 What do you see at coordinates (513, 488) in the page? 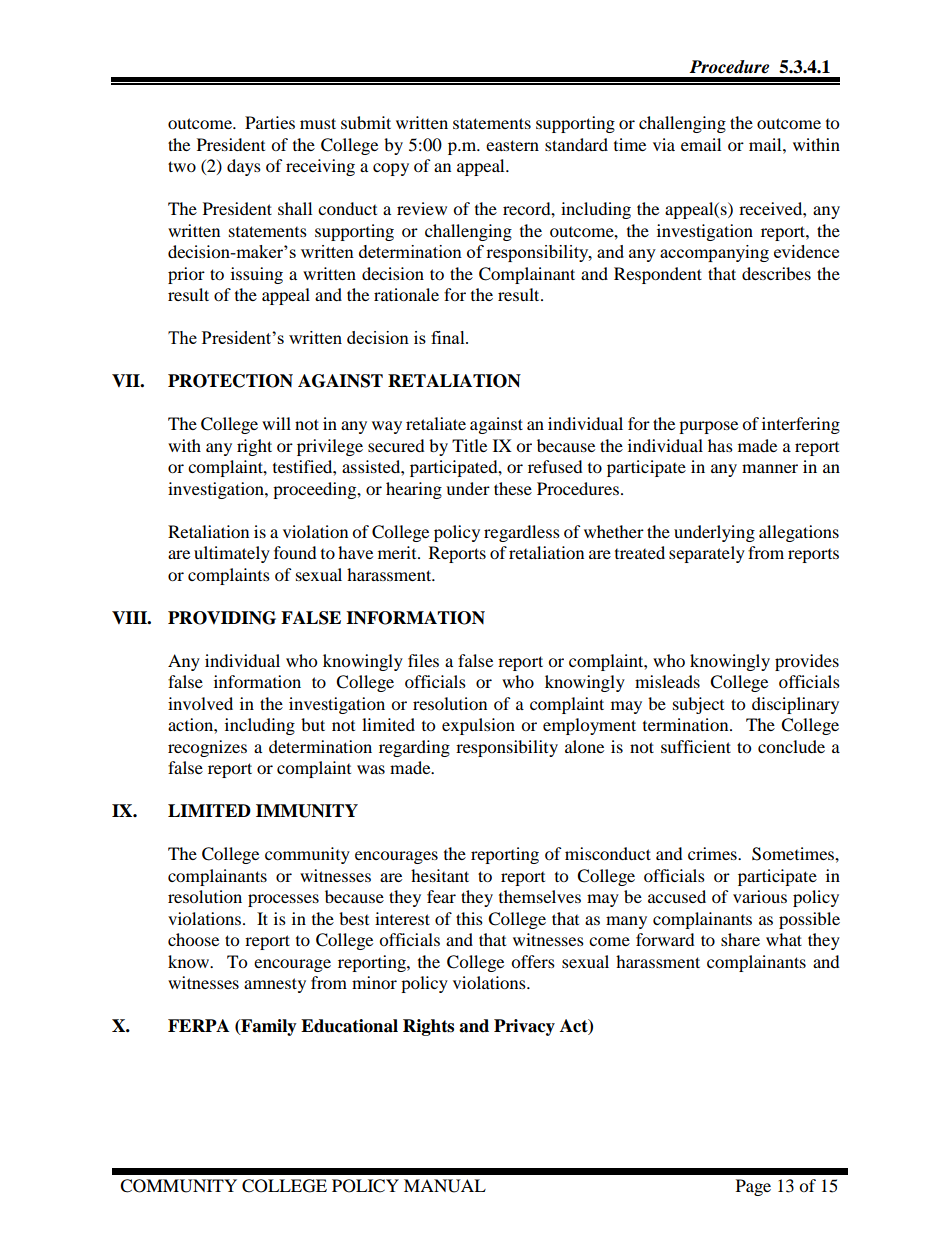
I see `these` at bounding box center [513, 488].
